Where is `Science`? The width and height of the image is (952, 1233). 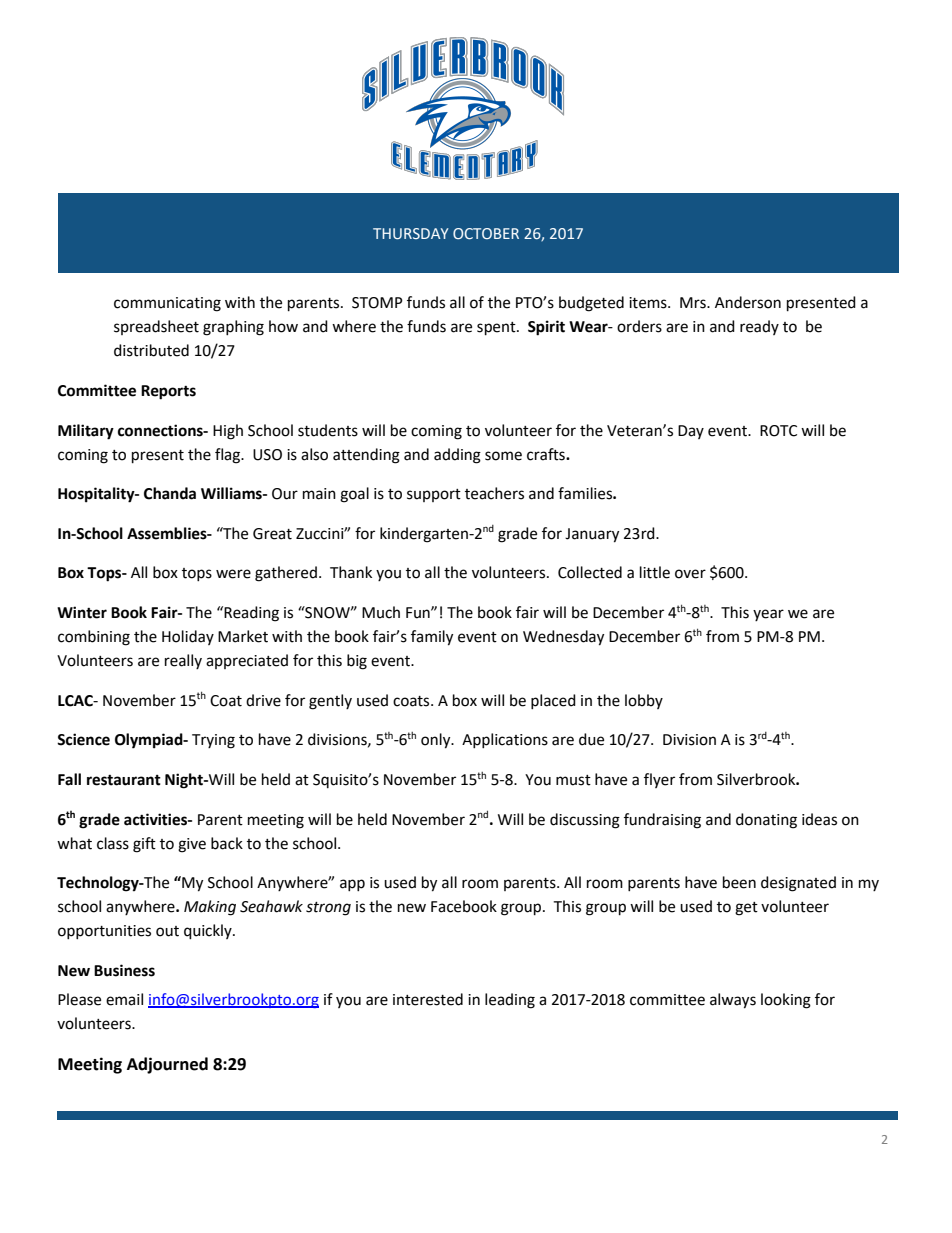 Science is located at coordinates (83, 739).
